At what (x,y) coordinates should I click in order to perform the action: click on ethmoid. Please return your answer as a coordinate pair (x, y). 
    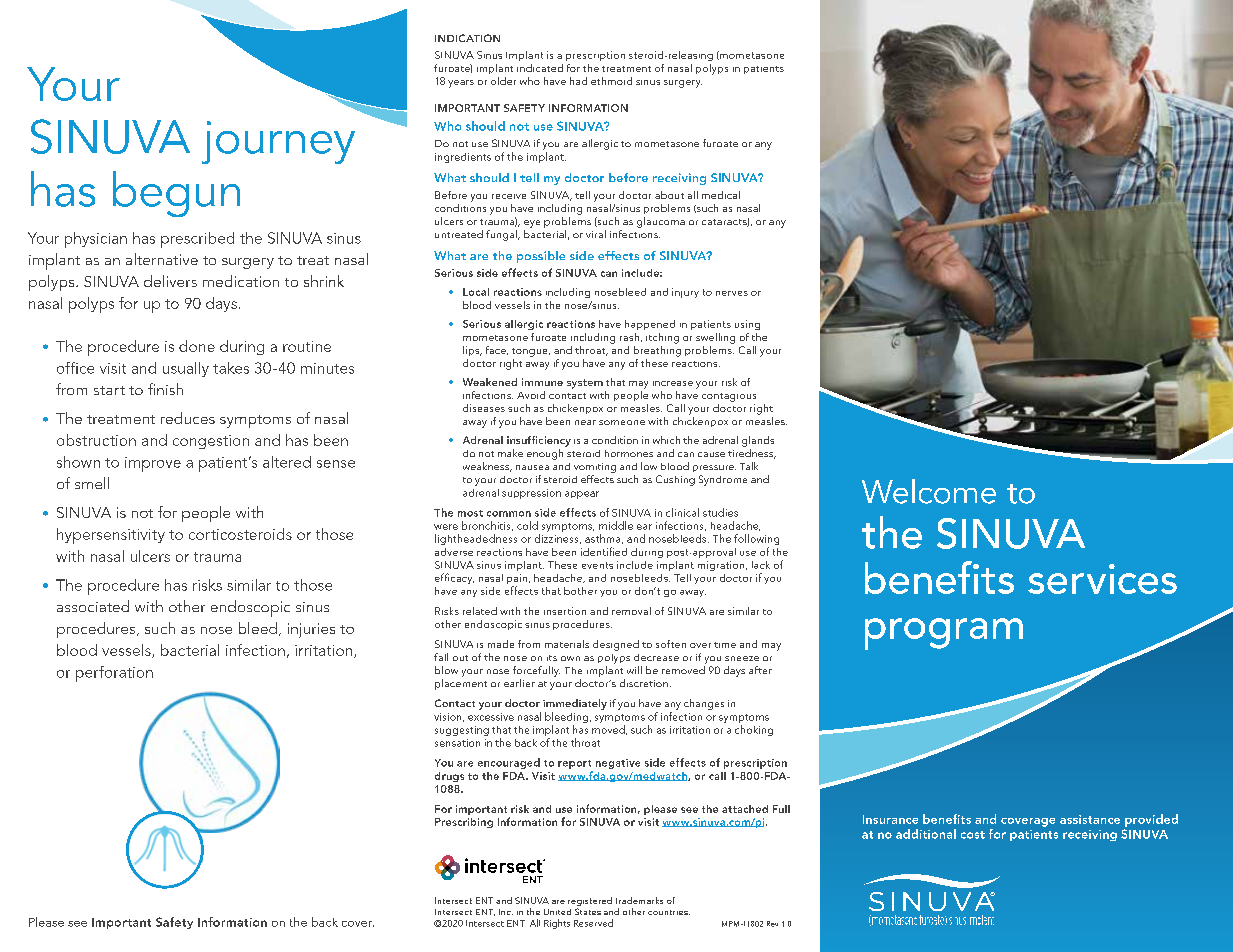
    Looking at the image, I should click on (611, 81).
